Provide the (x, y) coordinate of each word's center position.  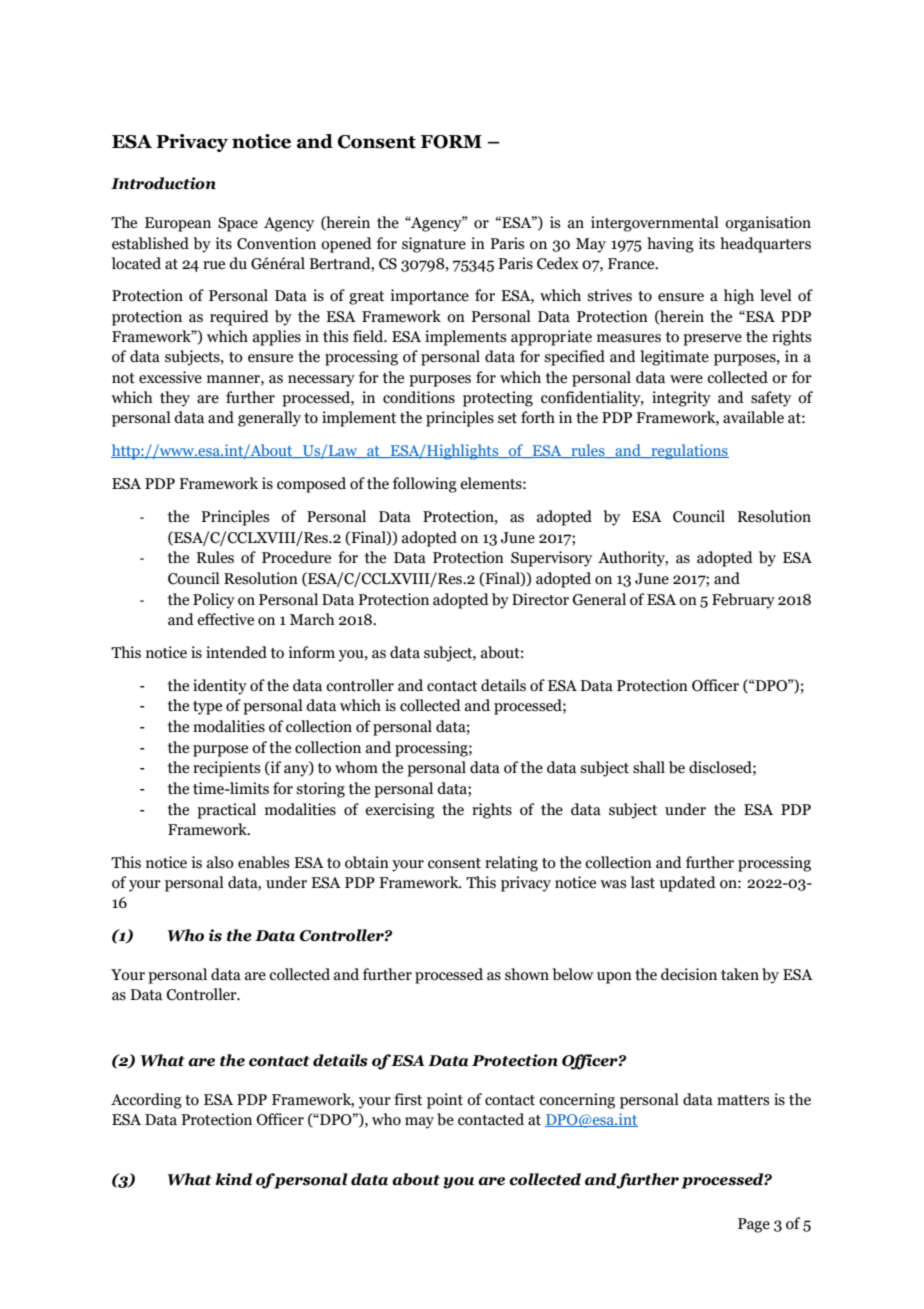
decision (689, 974)
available (753, 417)
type (207, 708)
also (220, 862)
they (175, 399)
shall (649, 767)
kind (233, 1179)
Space (238, 224)
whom (356, 767)
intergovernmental (655, 224)
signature (434, 245)
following (425, 485)
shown (527, 974)
